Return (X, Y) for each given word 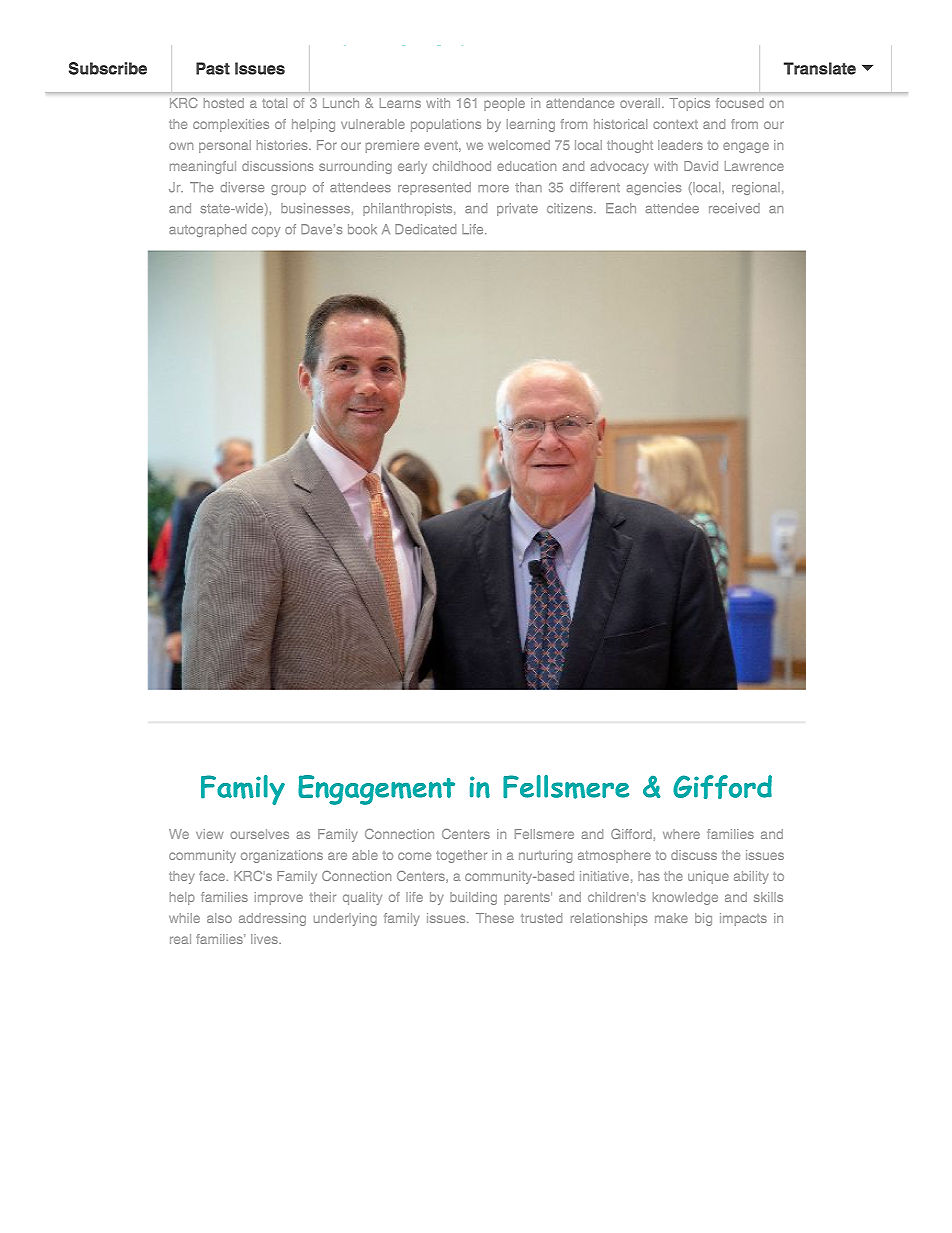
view (209, 834)
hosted (224, 103)
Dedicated (425, 229)
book (362, 229)
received (734, 208)
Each (621, 208)
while (184, 918)
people (504, 104)
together (461, 856)
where (681, 834)
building (473, 898)
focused (740, 103)
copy (266, 232)
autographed (207, 230)
